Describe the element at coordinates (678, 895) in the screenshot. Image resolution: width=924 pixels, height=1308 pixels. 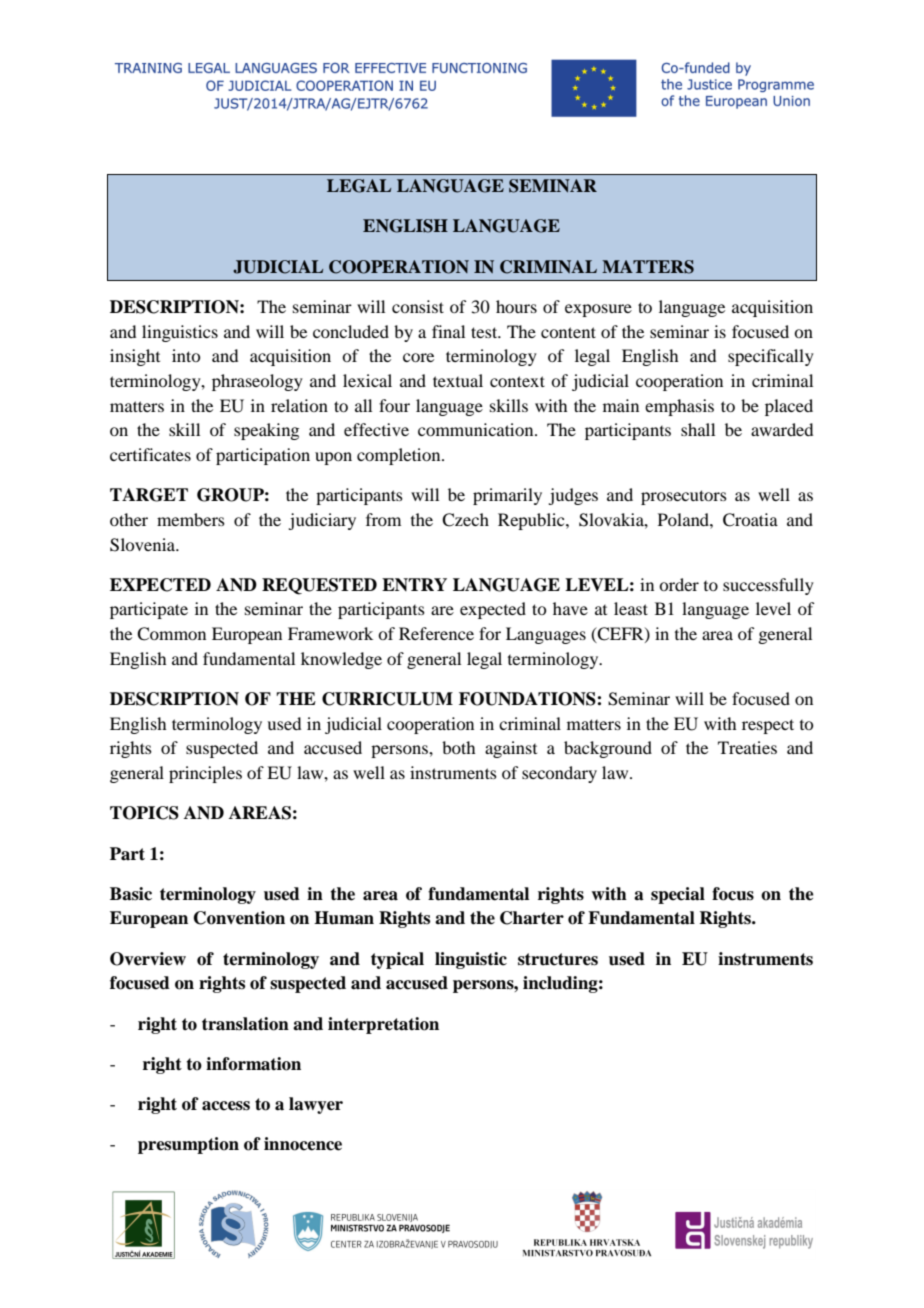
I see `special` at that location.
